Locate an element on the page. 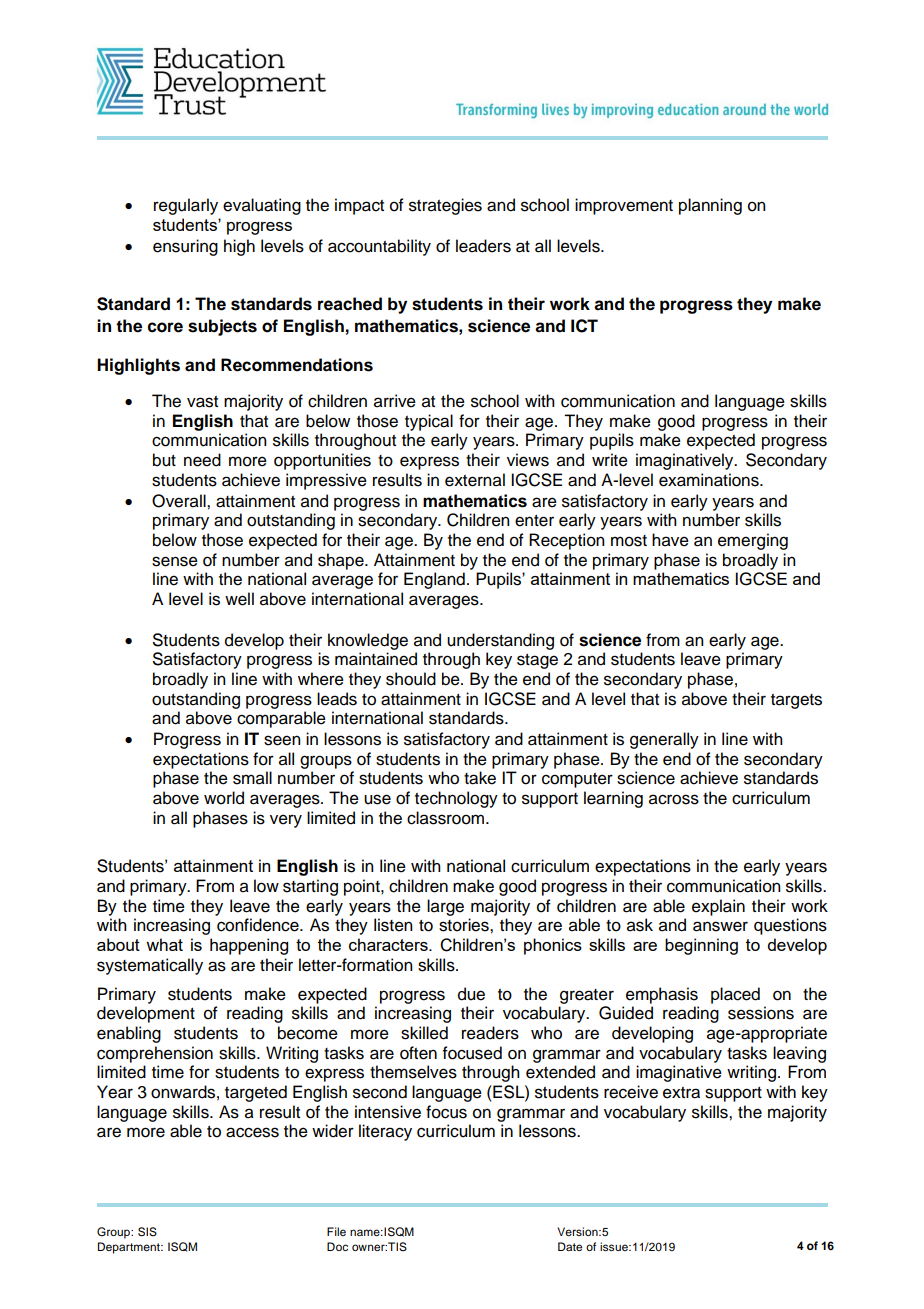 Image resolution: width=924 pixels, height=1309 pixels. external is located at coordinates (475, 480).
